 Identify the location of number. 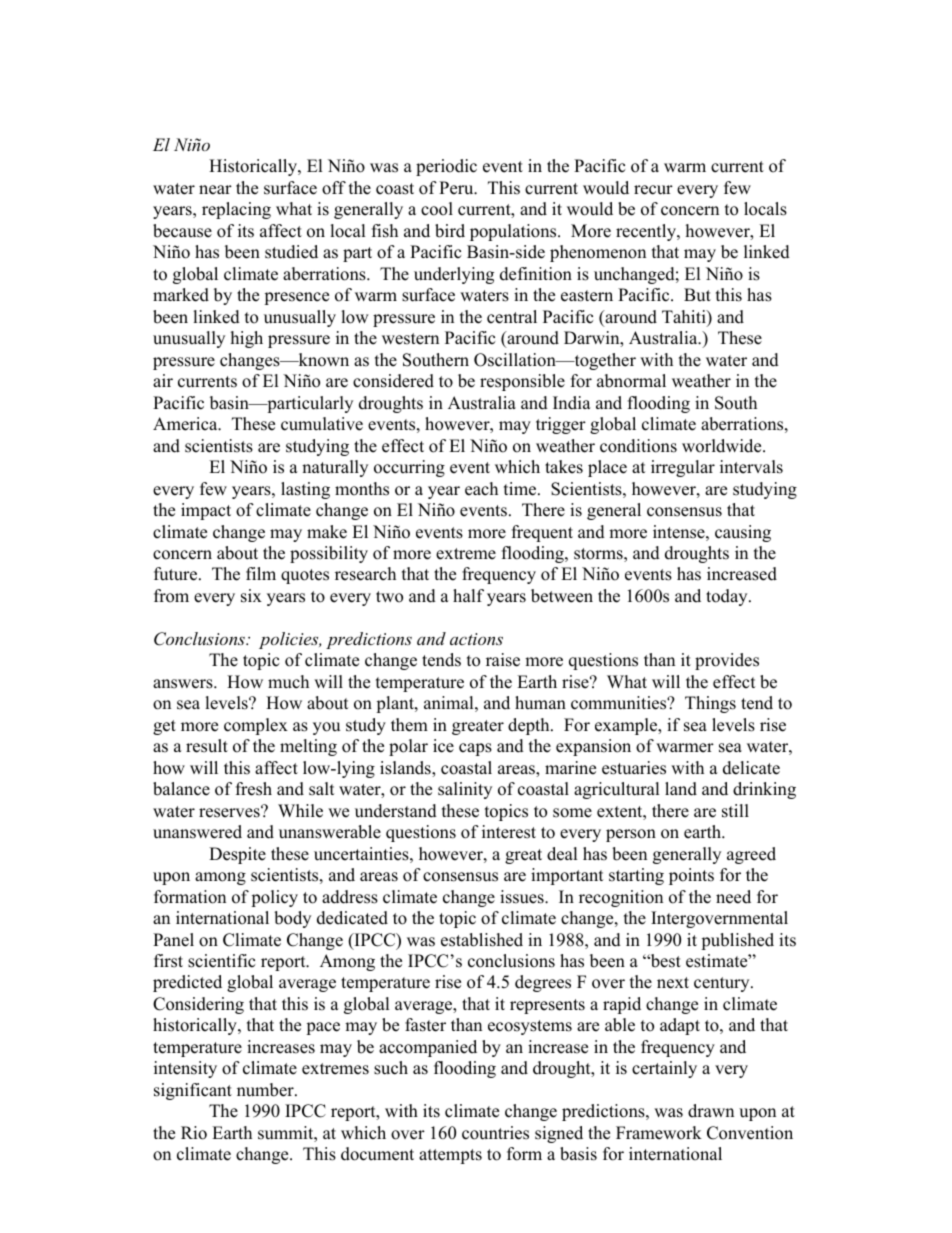
(266, 1090).
